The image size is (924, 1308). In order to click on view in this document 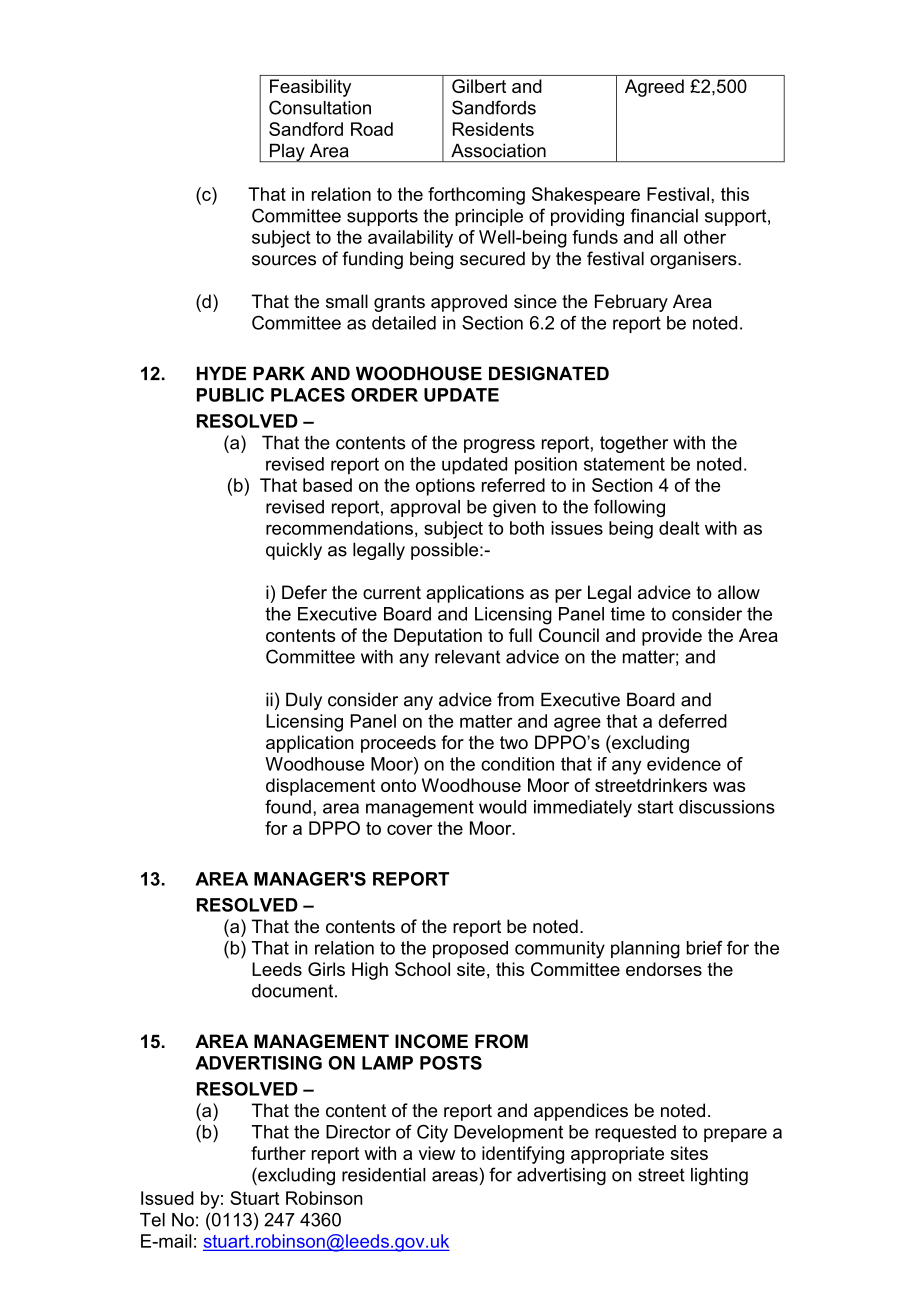, I will do `click(437, 1153)`.
